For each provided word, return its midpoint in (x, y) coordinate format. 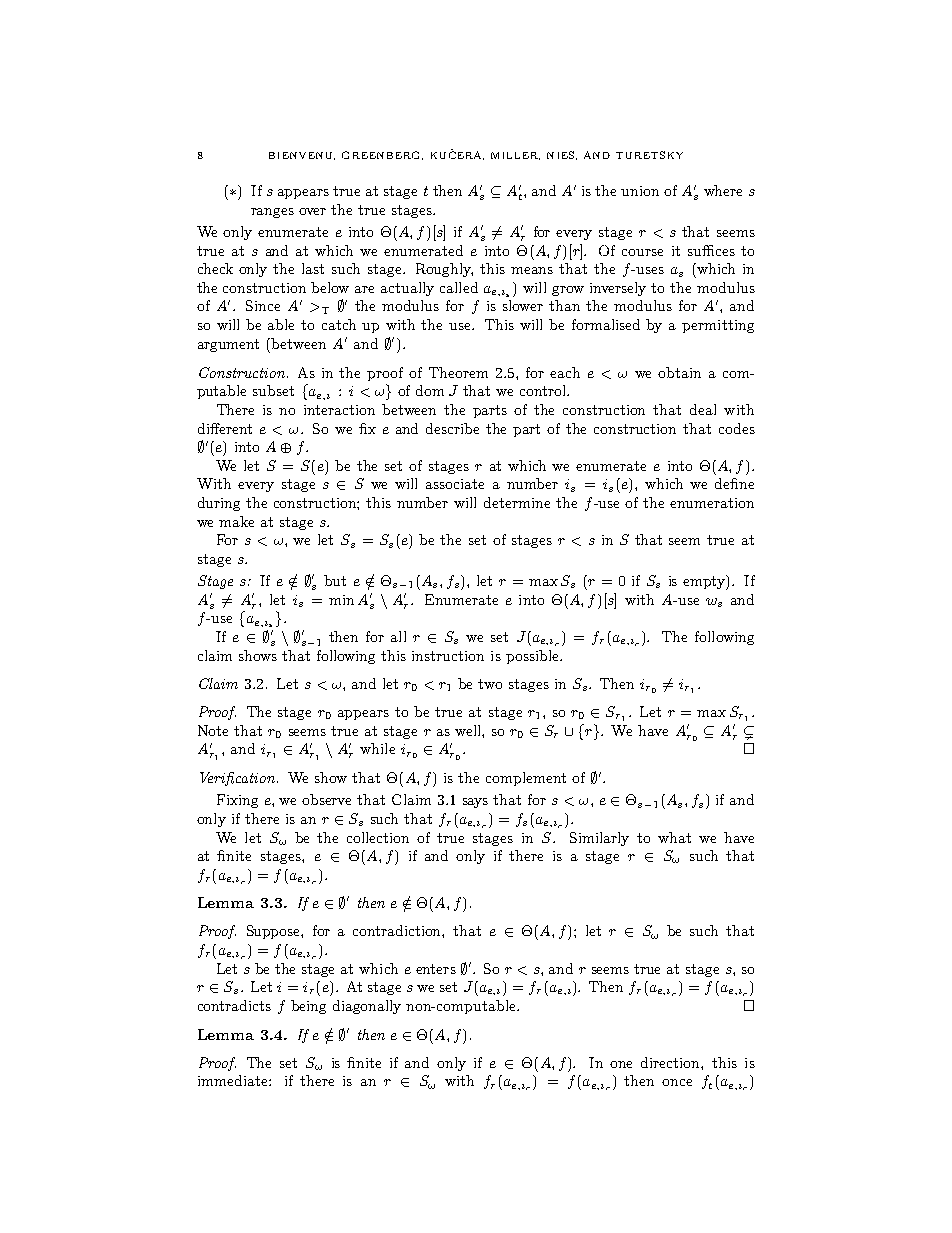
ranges (272, 213)
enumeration (712, 503)
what (674, 837)
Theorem (458, 372)
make (236, 521)
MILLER (515, 156)
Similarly (599, 839)
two (490, 684)
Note (213, 730)
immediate (234, 1080)
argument (228, 345)
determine (517, 502)
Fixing (237, 801)
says (475, 803)
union (640, 191)
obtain (679, 372)
